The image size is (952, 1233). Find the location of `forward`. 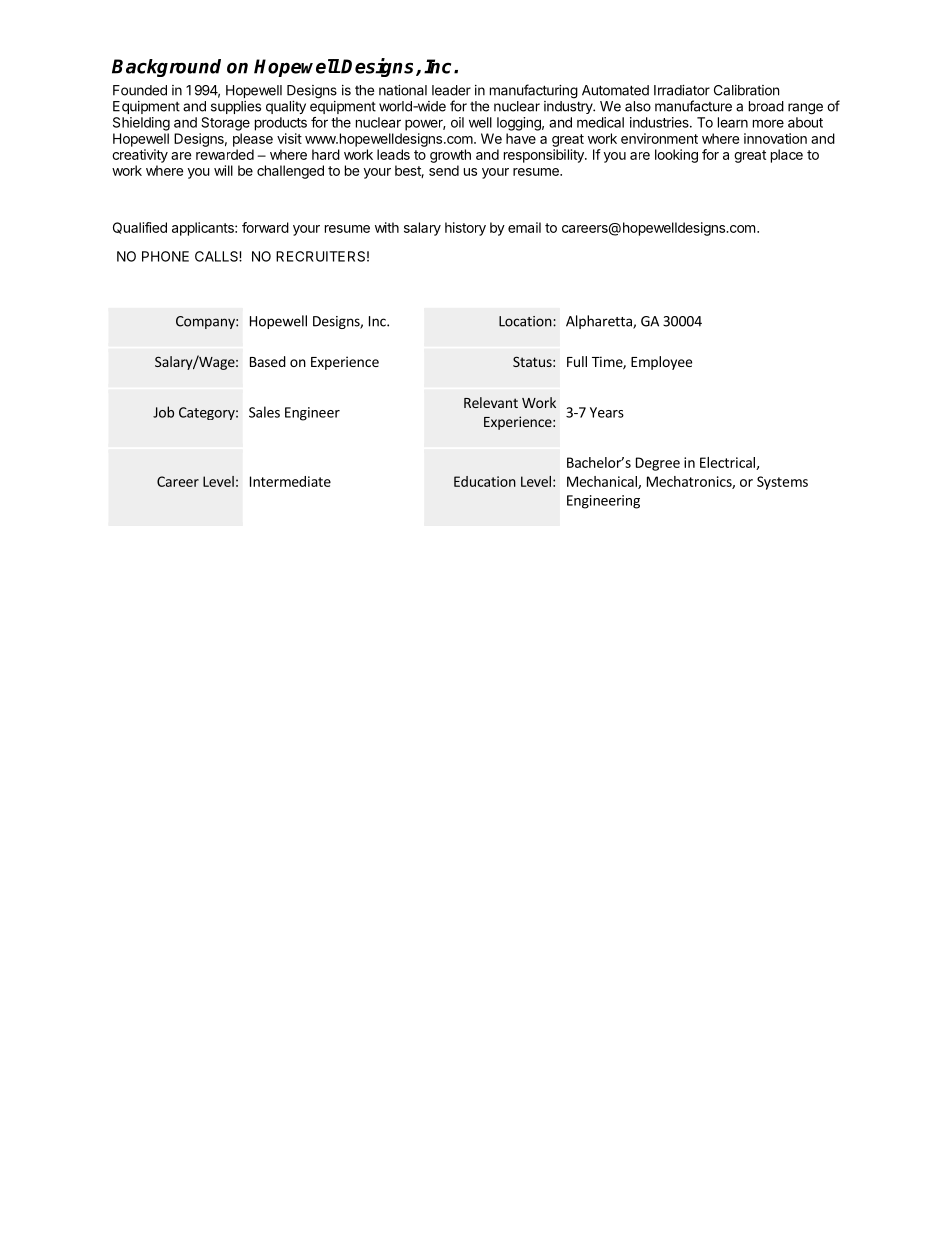

forward is located at coordinates (265, 227).
